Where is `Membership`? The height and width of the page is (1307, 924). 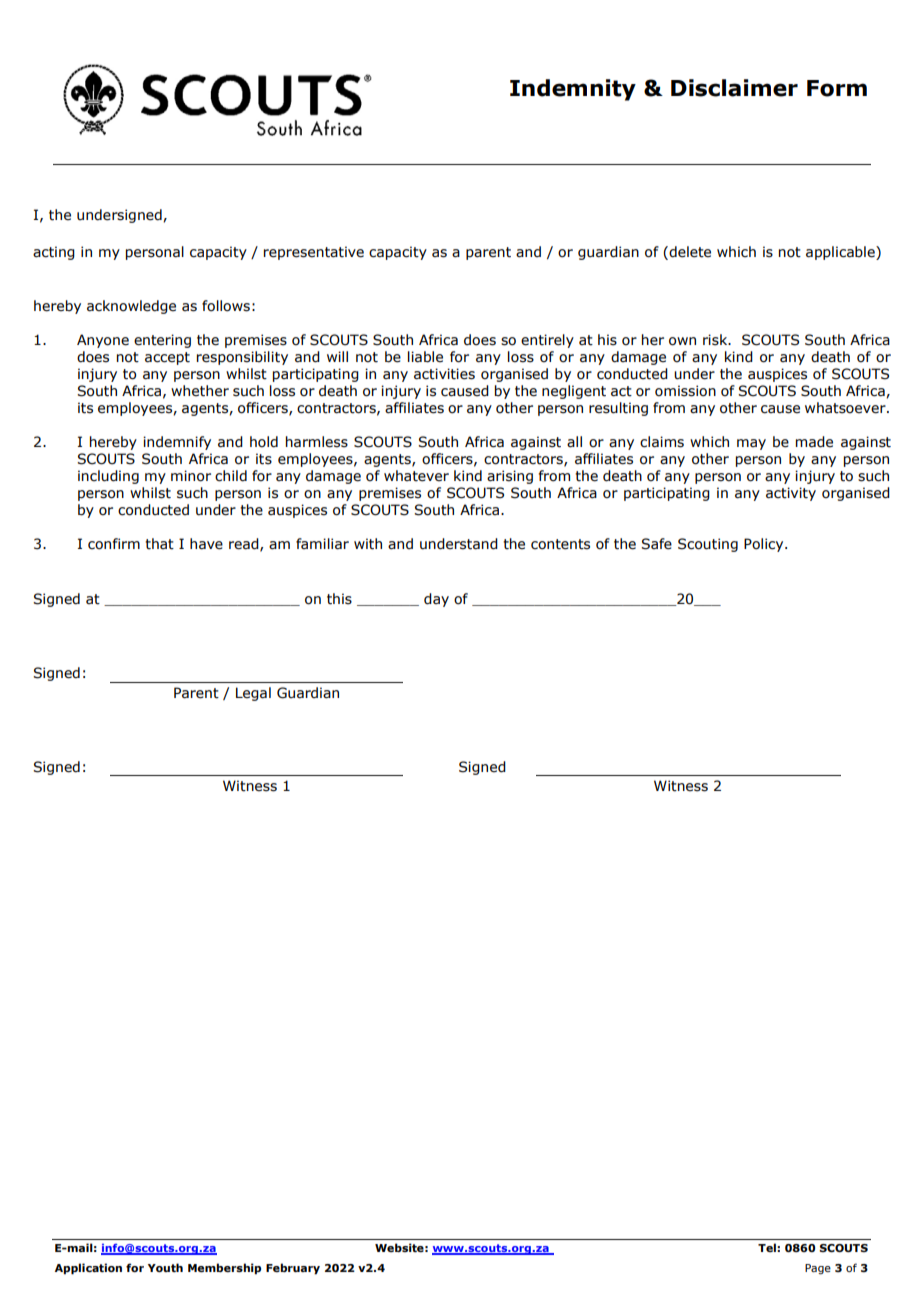 Membership is located at coordinates (224, 1269).
